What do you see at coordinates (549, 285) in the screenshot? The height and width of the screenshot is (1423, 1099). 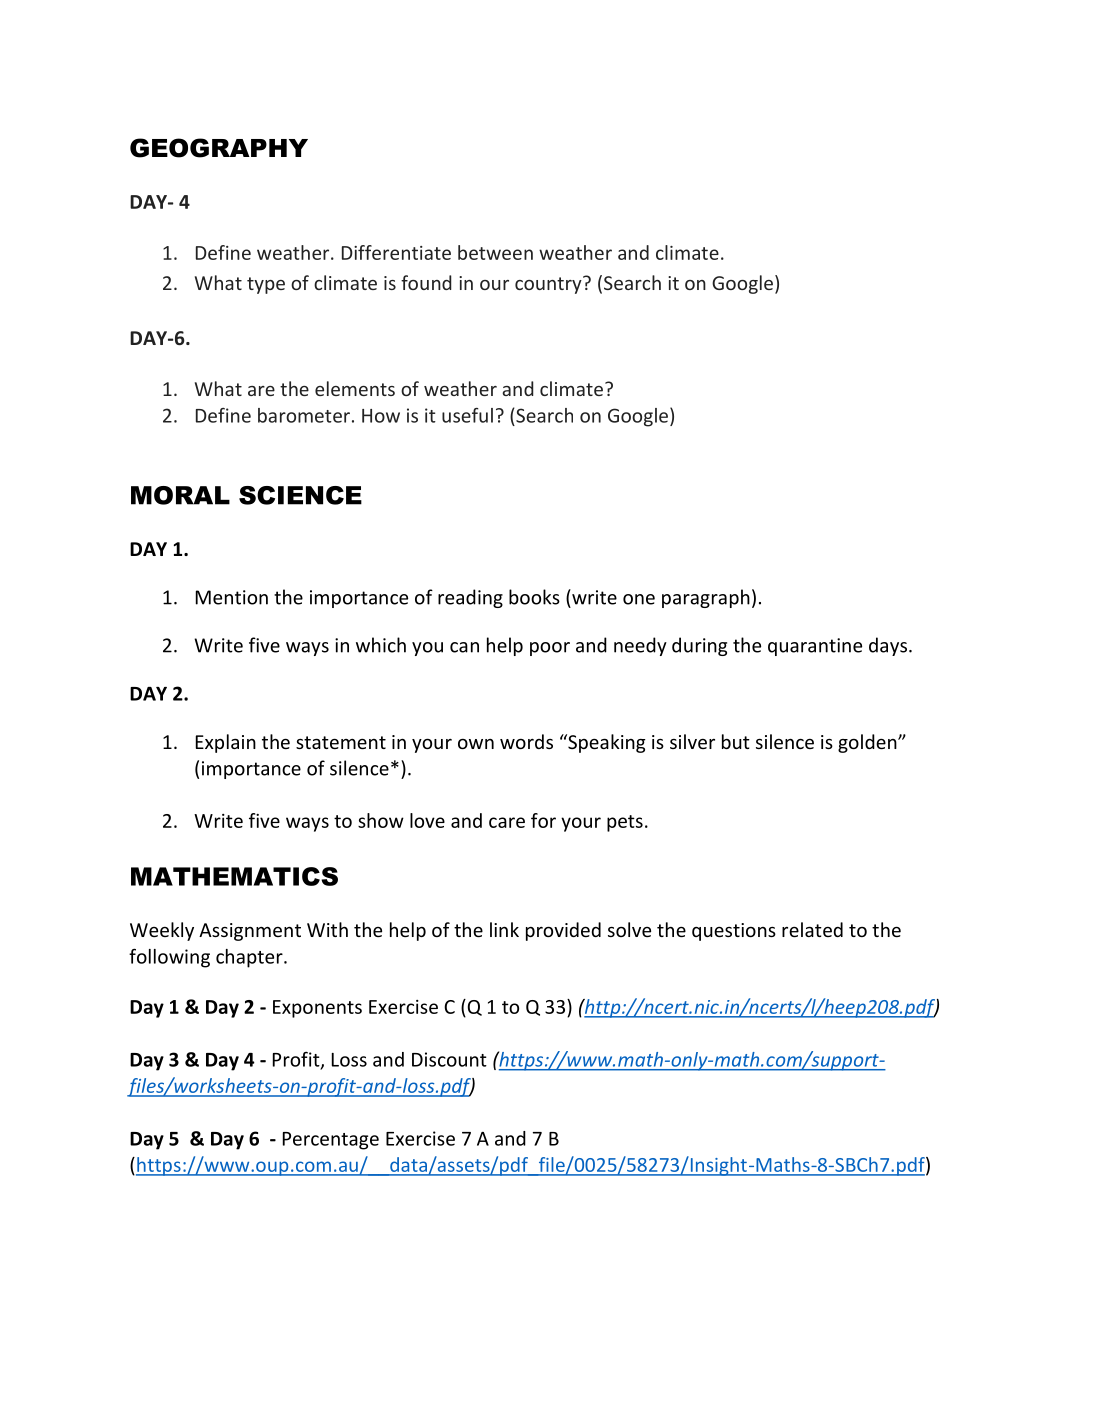 I see `country` at bounding box center [549, 285].
